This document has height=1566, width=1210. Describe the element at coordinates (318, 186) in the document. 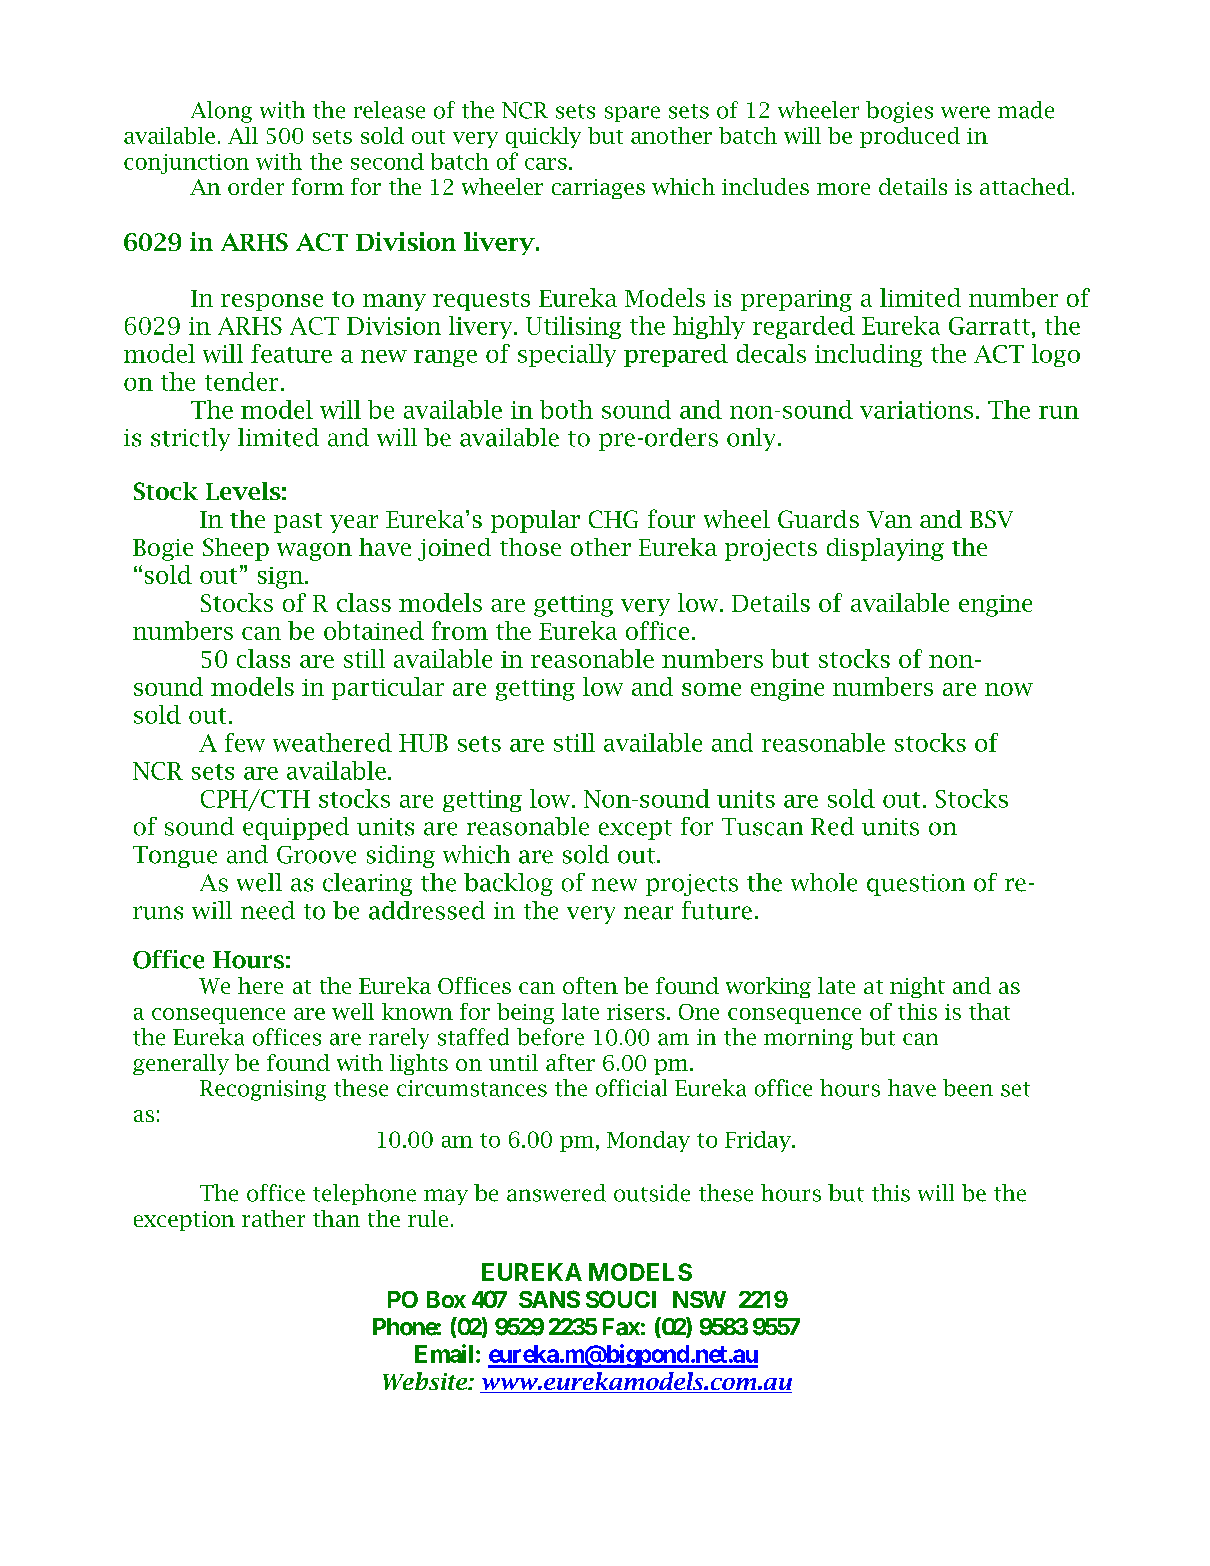

I see `form` at that location.
